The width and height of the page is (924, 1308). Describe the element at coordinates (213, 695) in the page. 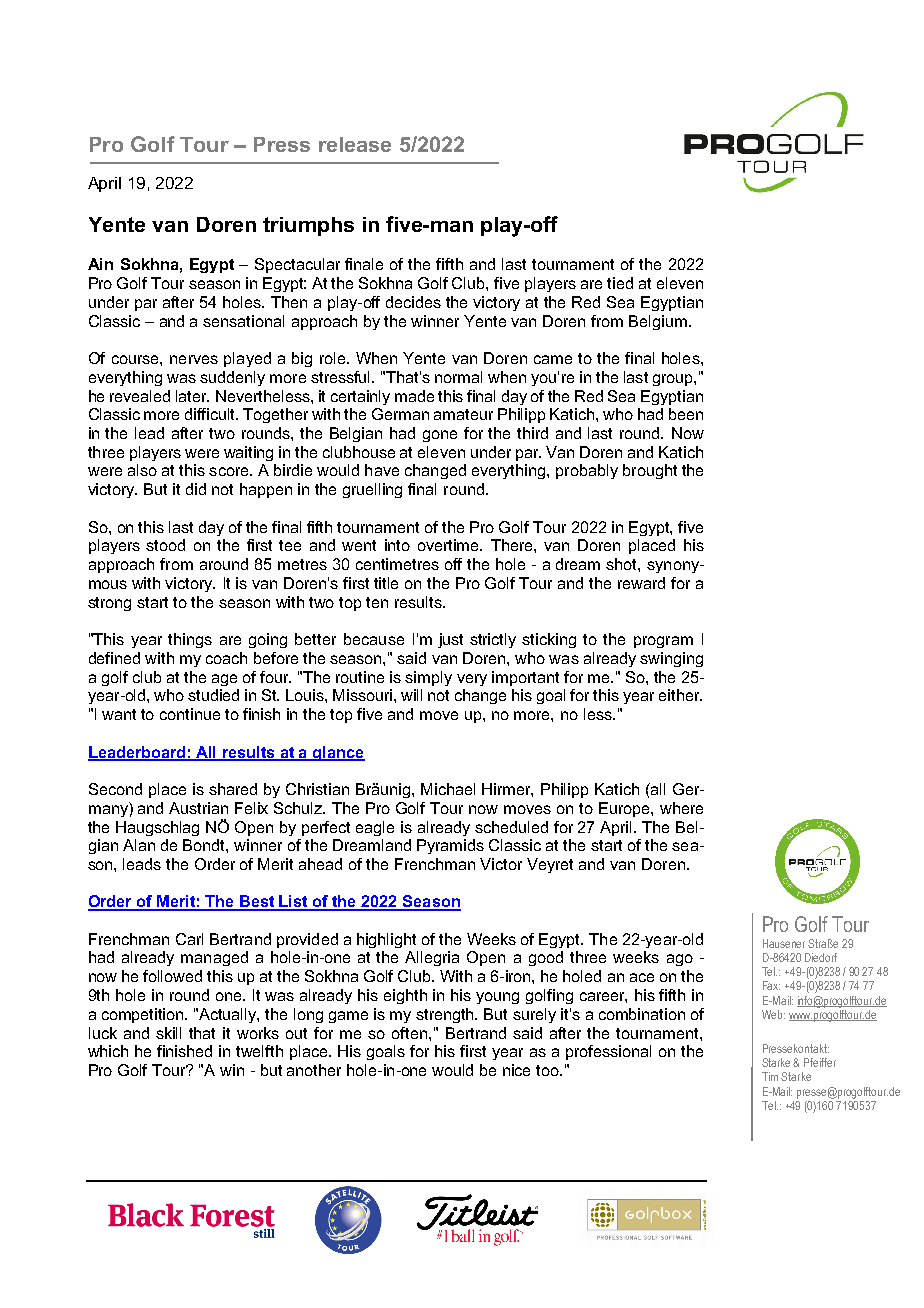

I see `studied` at that location.
